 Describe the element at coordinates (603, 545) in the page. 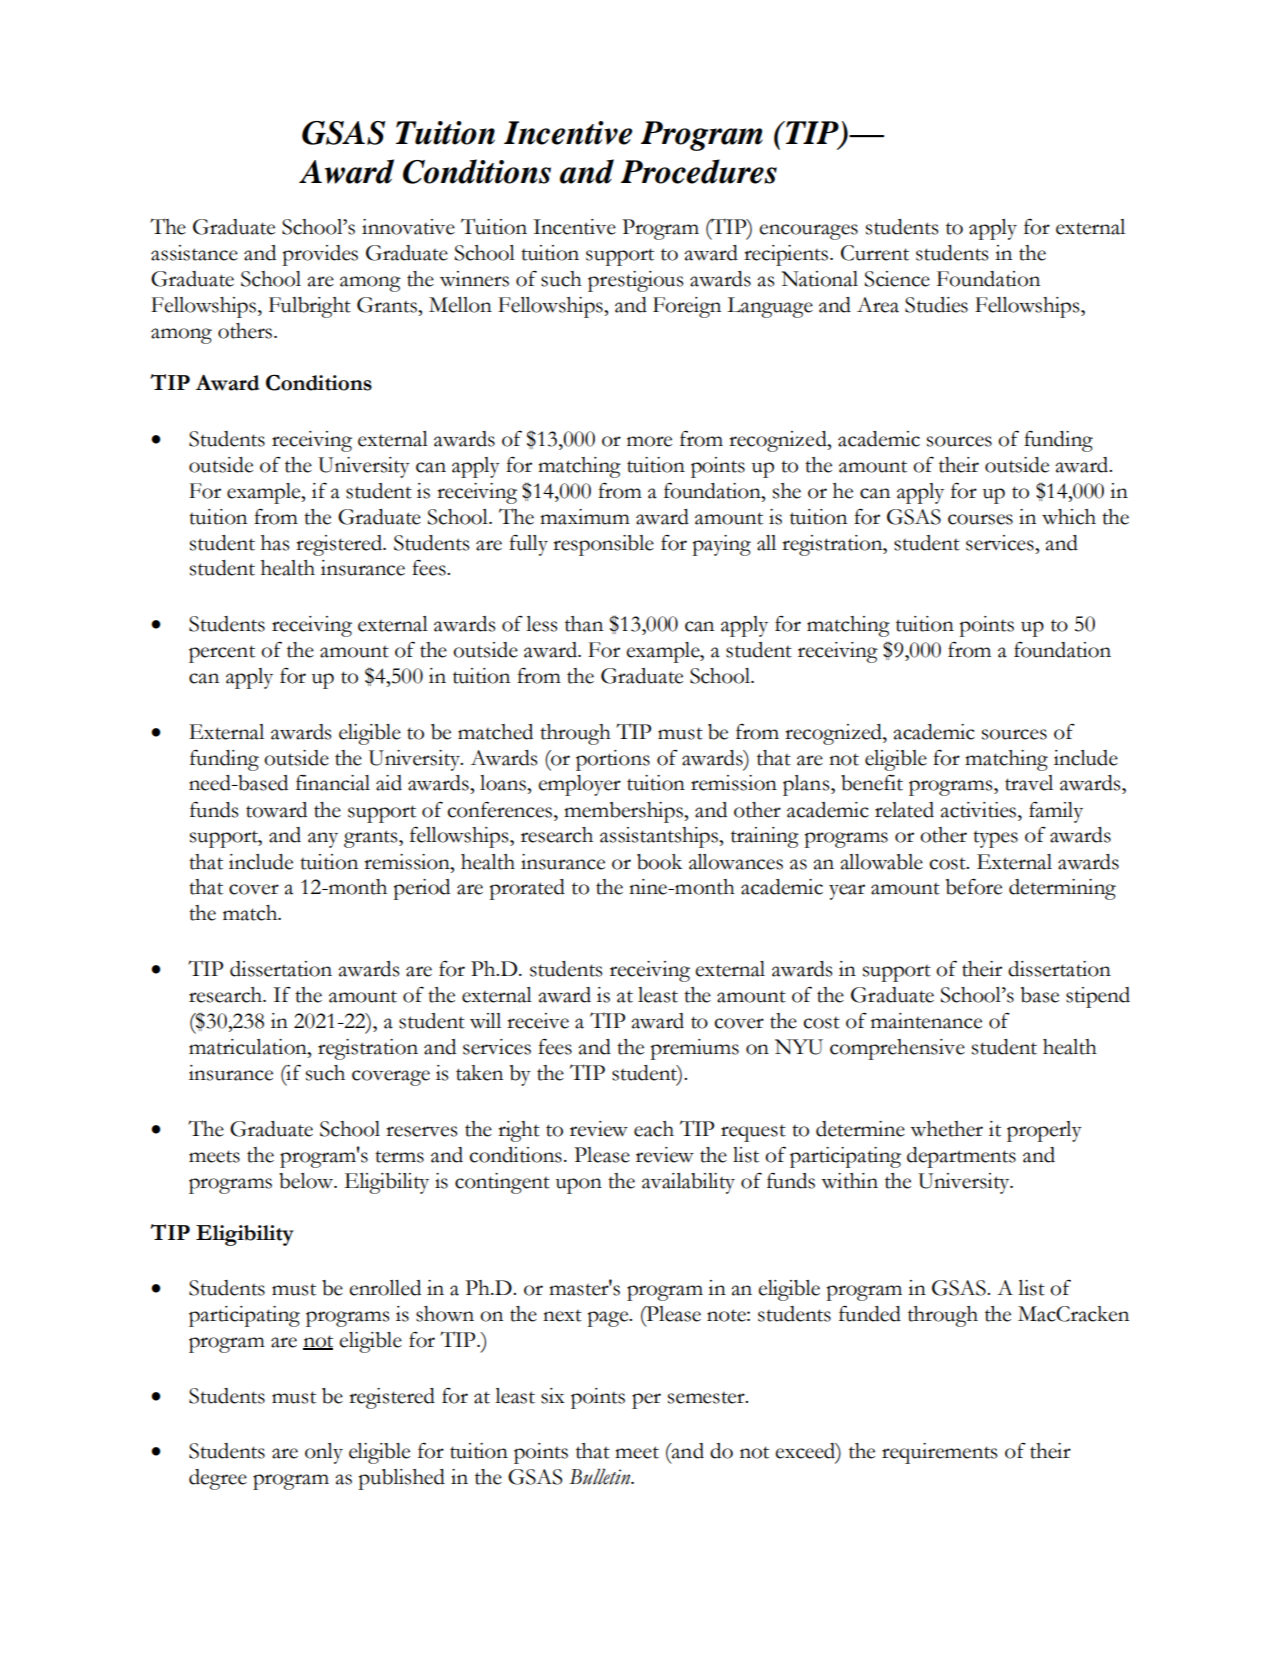

I see `responsible` at that location.
